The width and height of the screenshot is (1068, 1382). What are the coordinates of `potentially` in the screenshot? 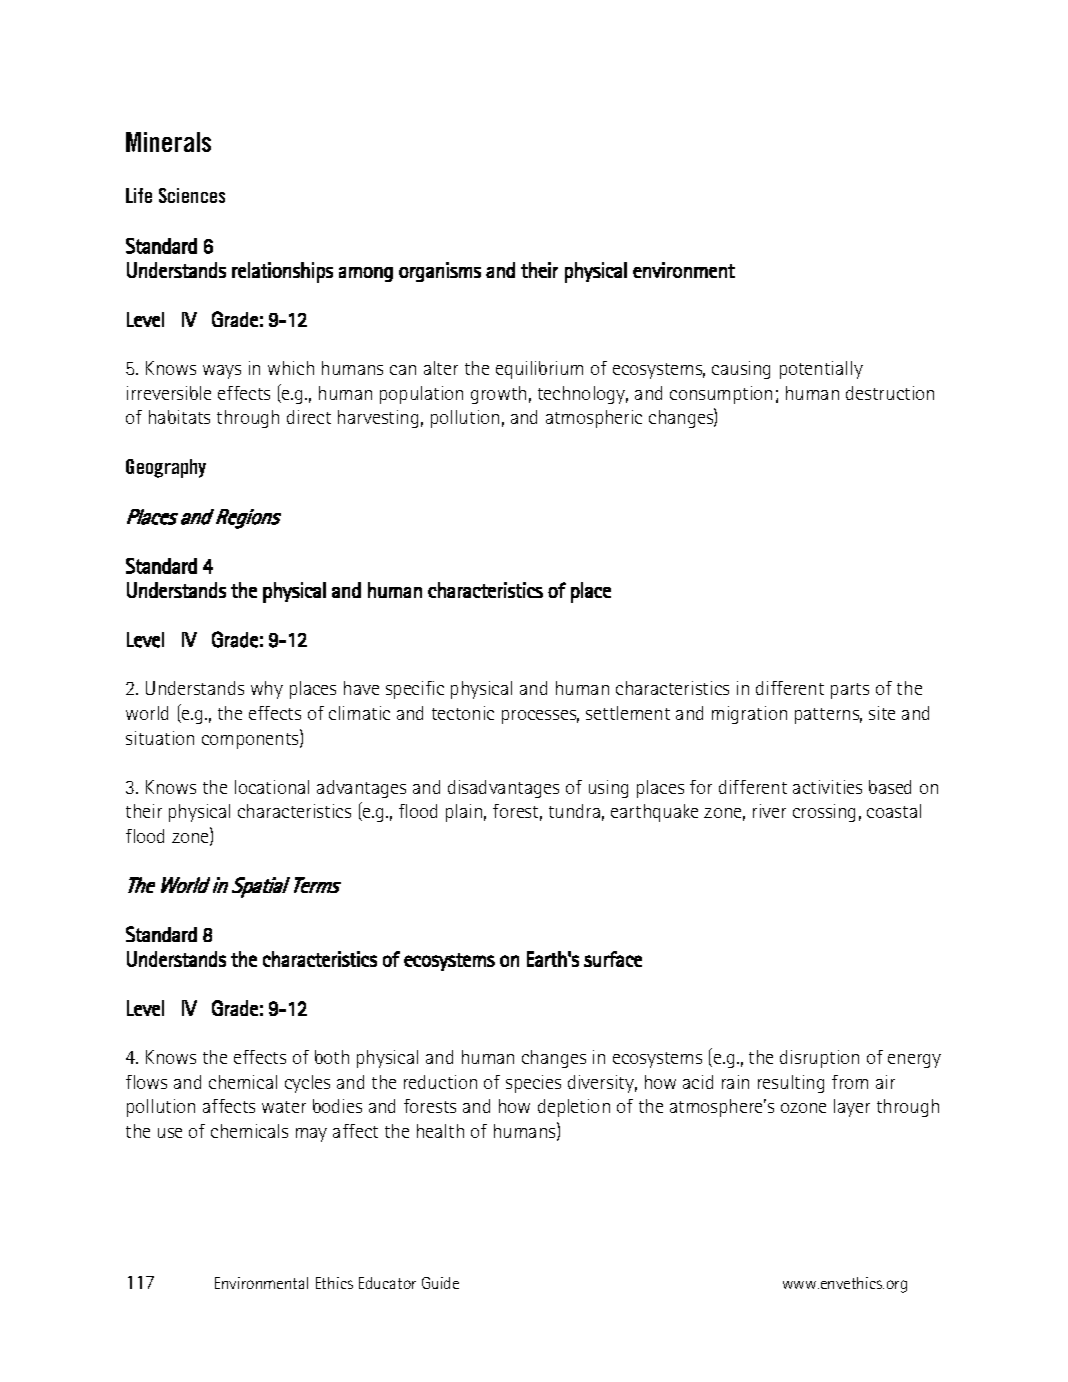 It's located at (821, 370).
